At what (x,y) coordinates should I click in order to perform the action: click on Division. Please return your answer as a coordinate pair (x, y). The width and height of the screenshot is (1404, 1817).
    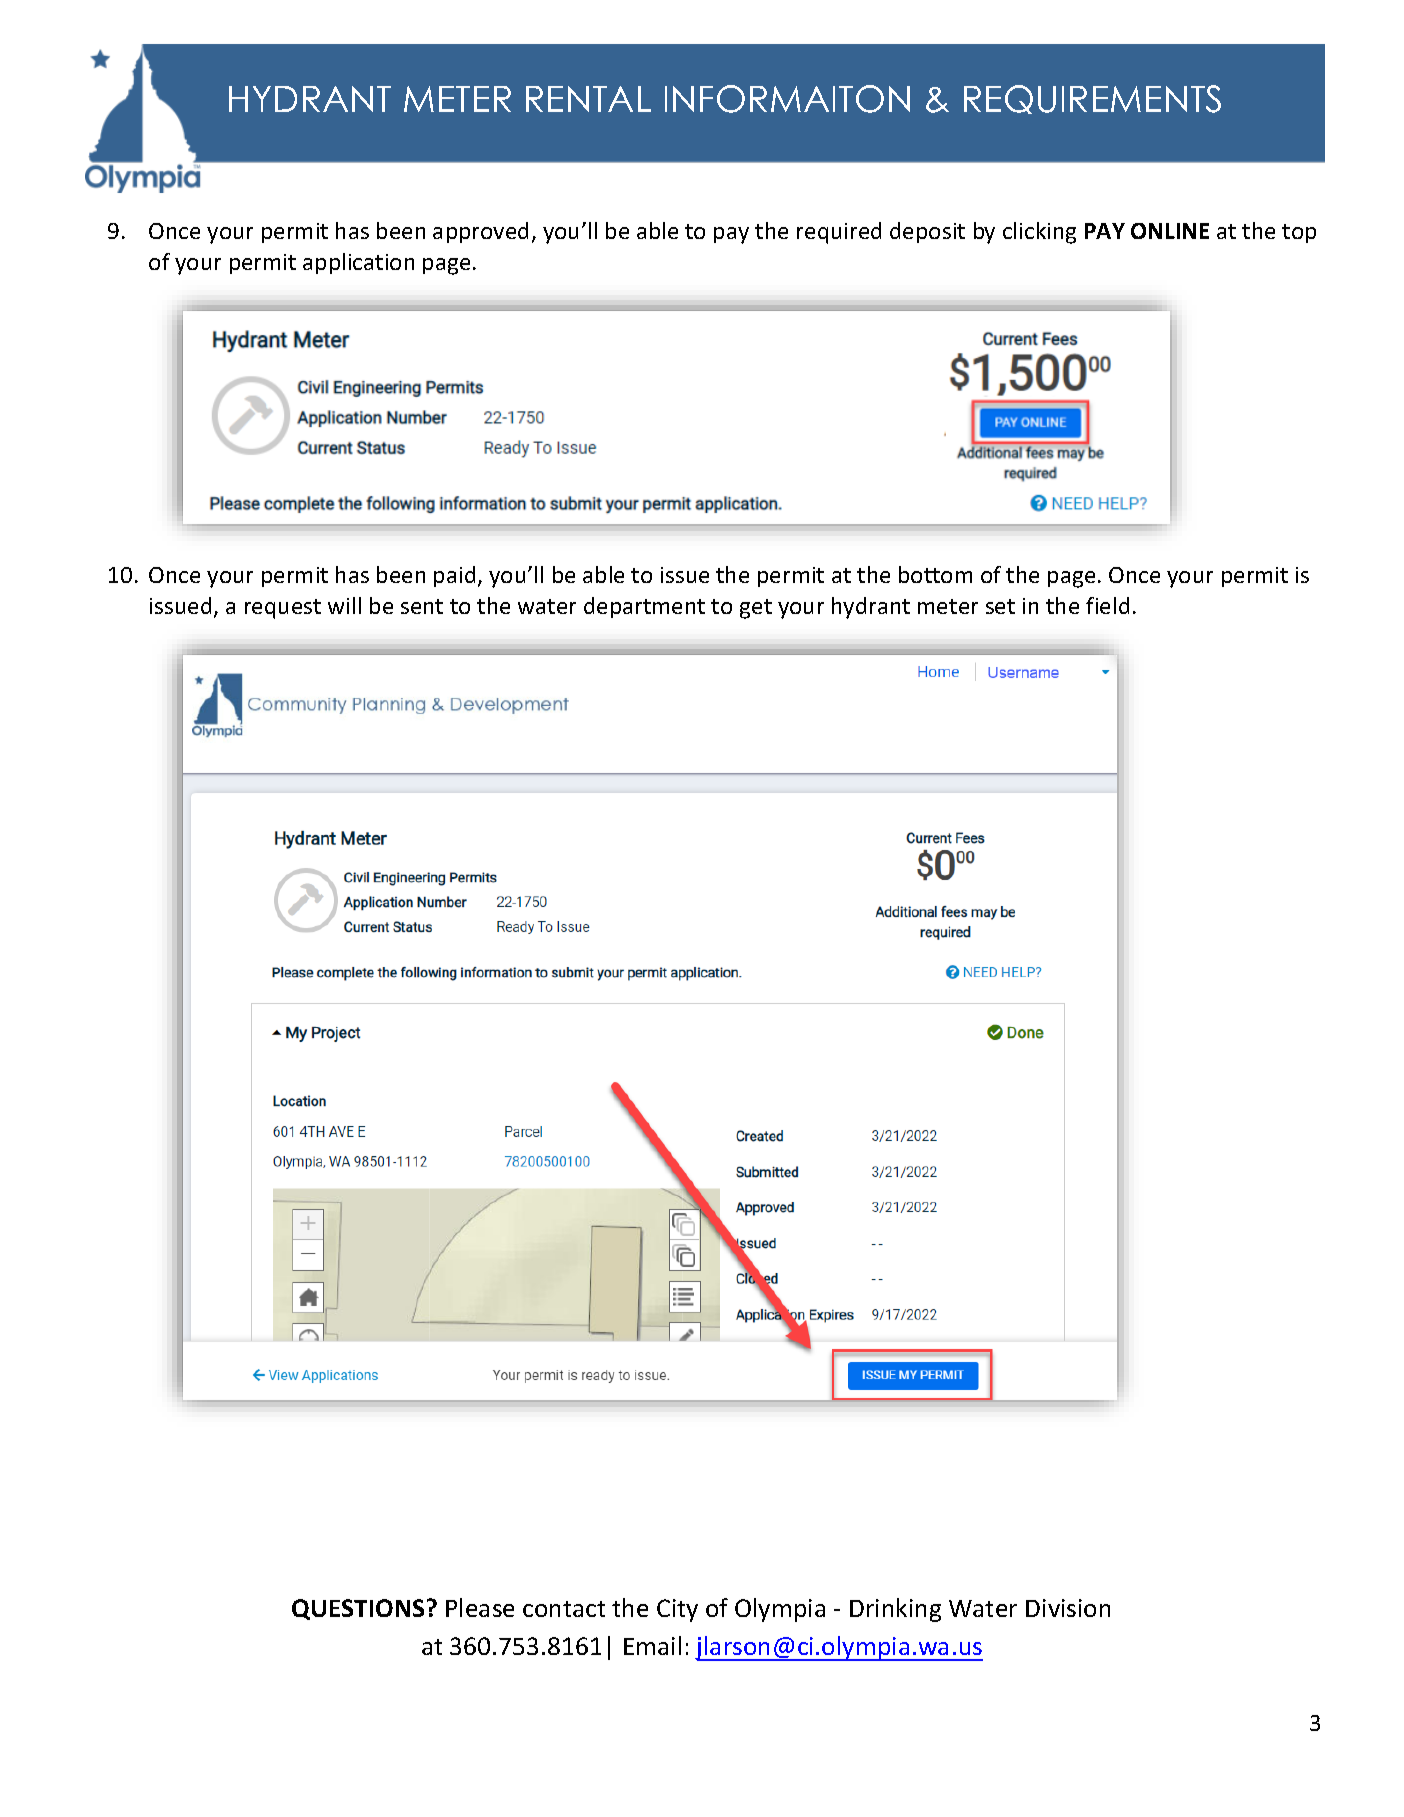
    Looking at the image, I should click on (1068, 1608).
